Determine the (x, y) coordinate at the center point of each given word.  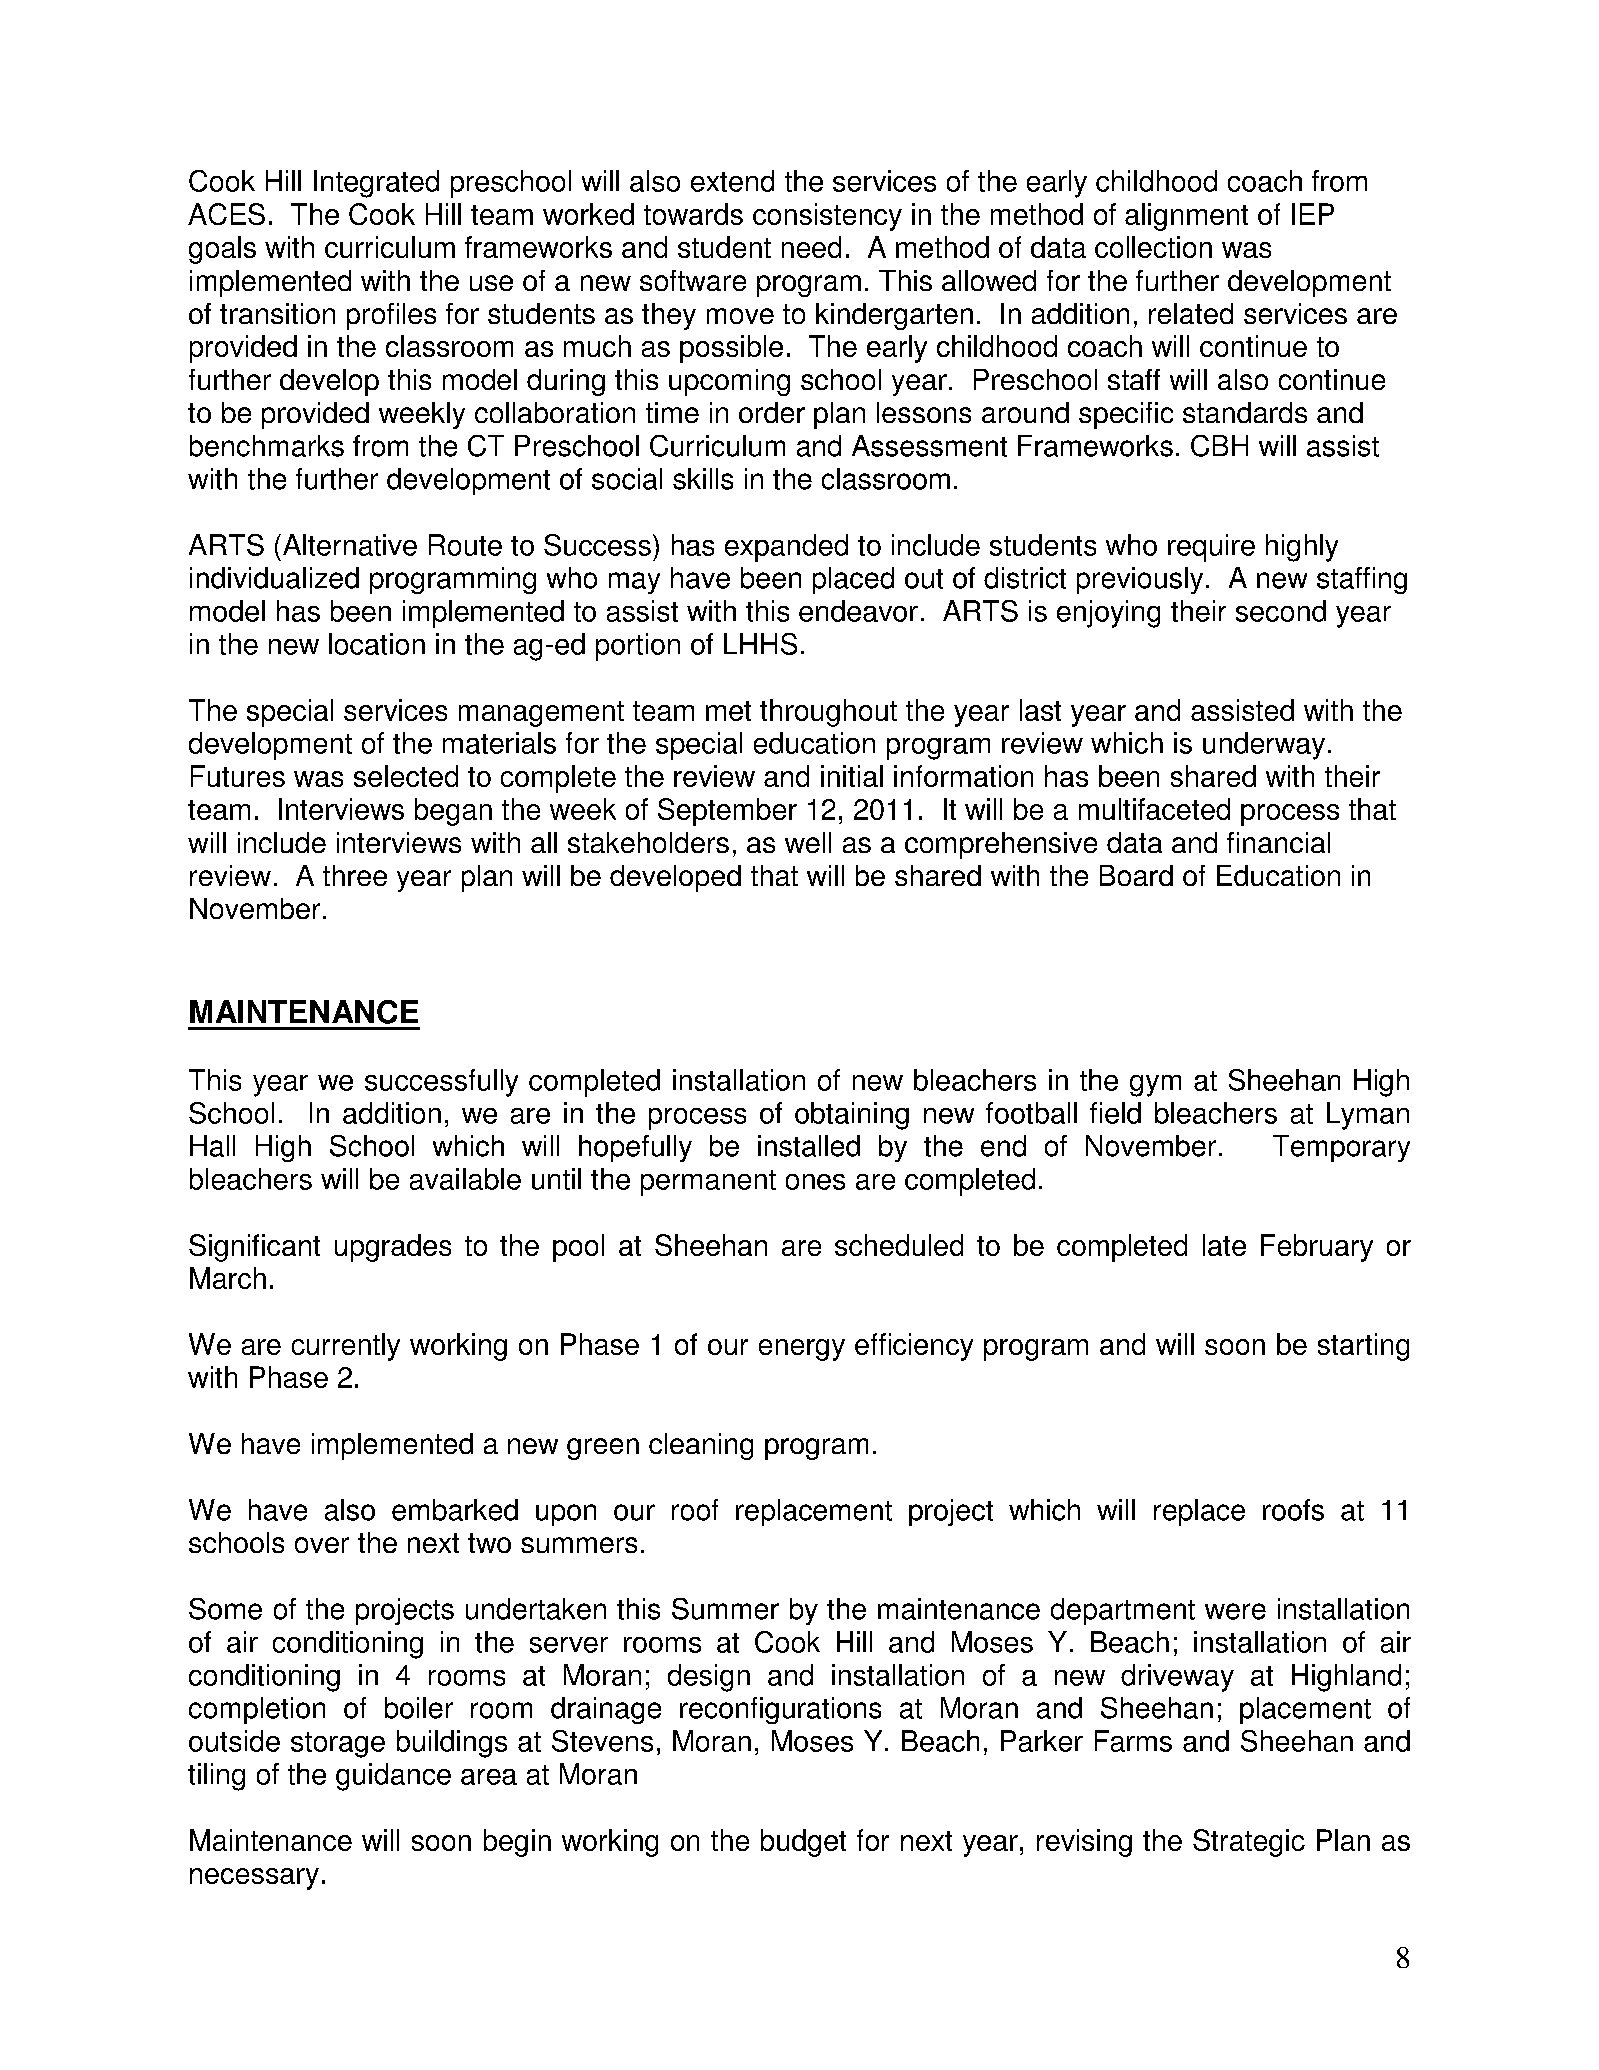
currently (346, 1347)
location (377, 644)
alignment (1186, 217)
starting (1363, 1347)
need (811, 247)
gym (1155, 1086)
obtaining (852, 1116)
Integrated (376, 184)
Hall (212, 1146)
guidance (393, 1777)
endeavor (858, 611)
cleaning (701, 1446)
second (1281, 611)
